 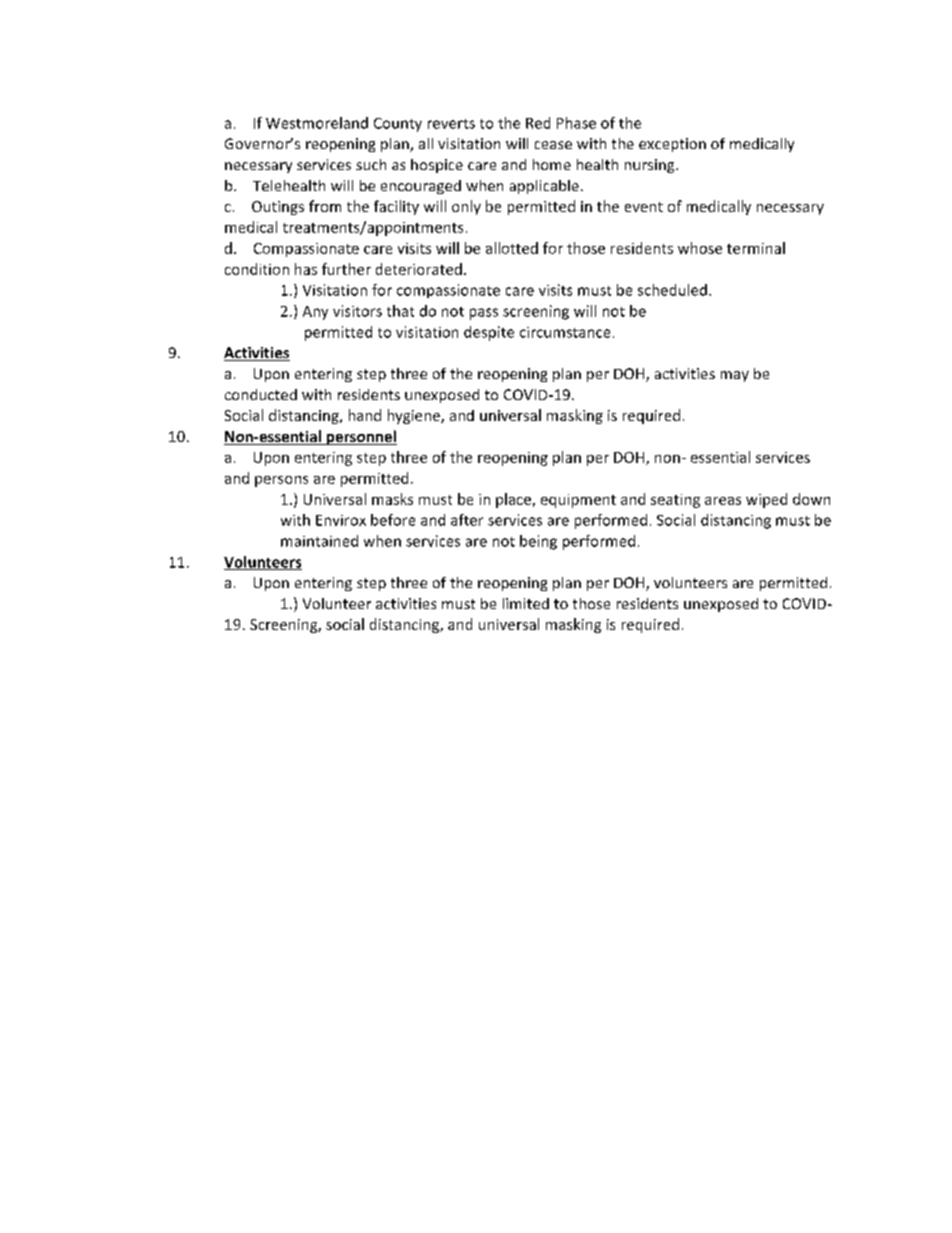 What do you see at coordinates (319, 541) in the image?
I see `maintained` at bounding box center [319, 541].
